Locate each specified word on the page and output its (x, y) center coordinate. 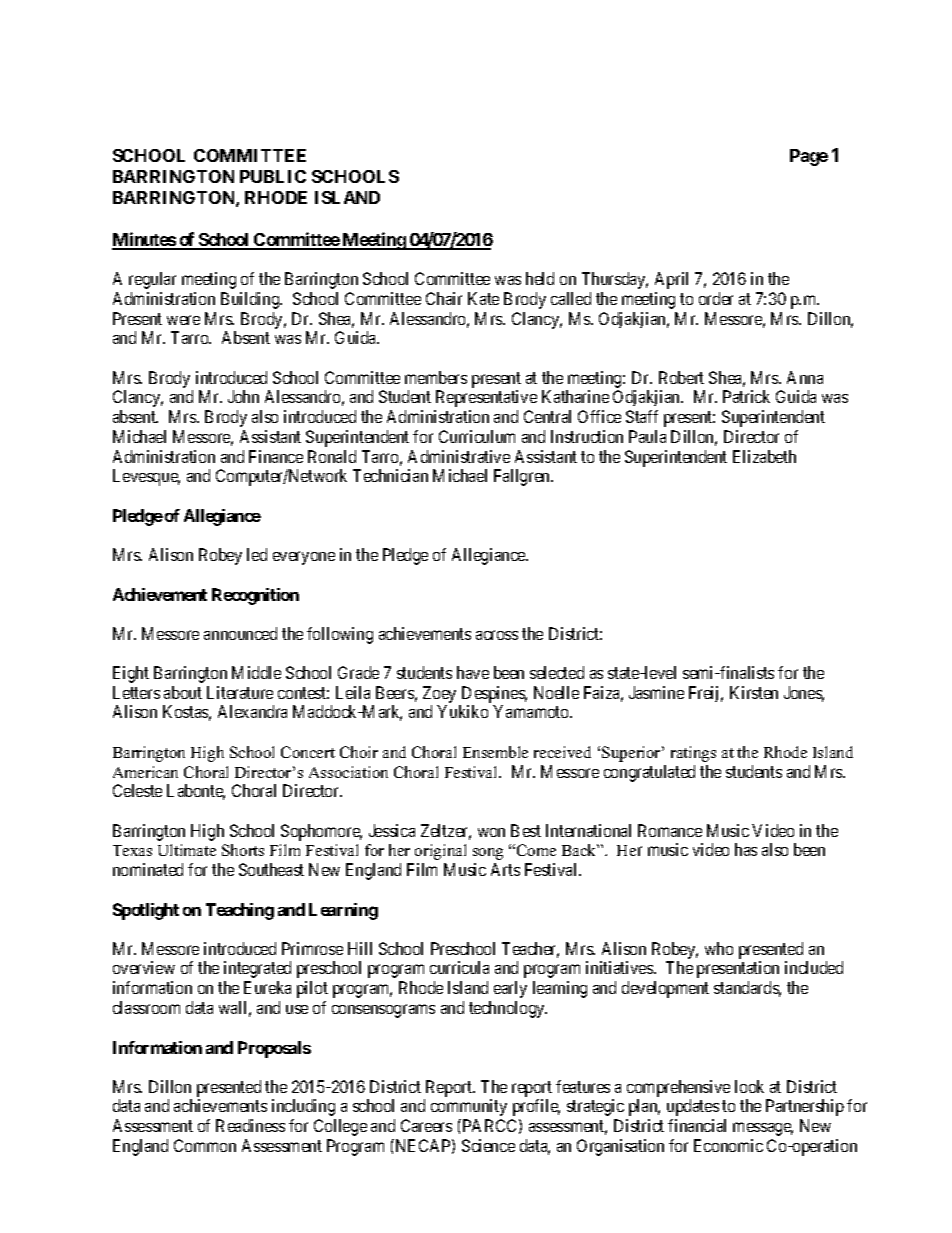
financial (697, 1125)
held (540, 278)
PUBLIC (273, 176)
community (469, 1107)
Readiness (250, 1125)
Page (809, 157)
